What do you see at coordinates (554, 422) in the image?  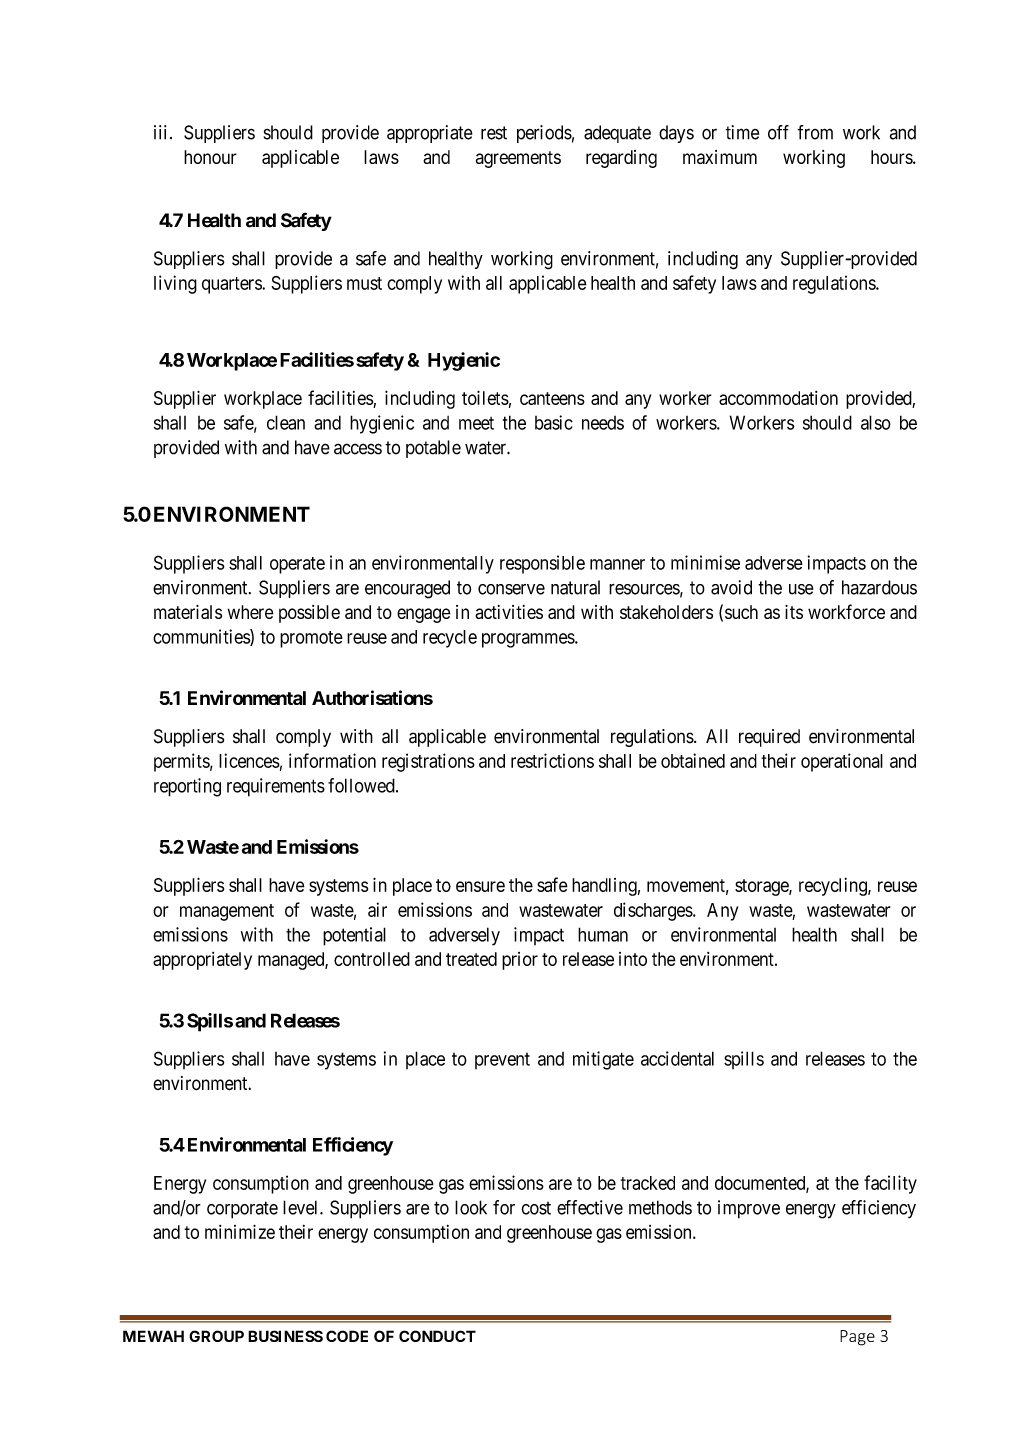 I see `basic` at bounding box center [554, 422].
